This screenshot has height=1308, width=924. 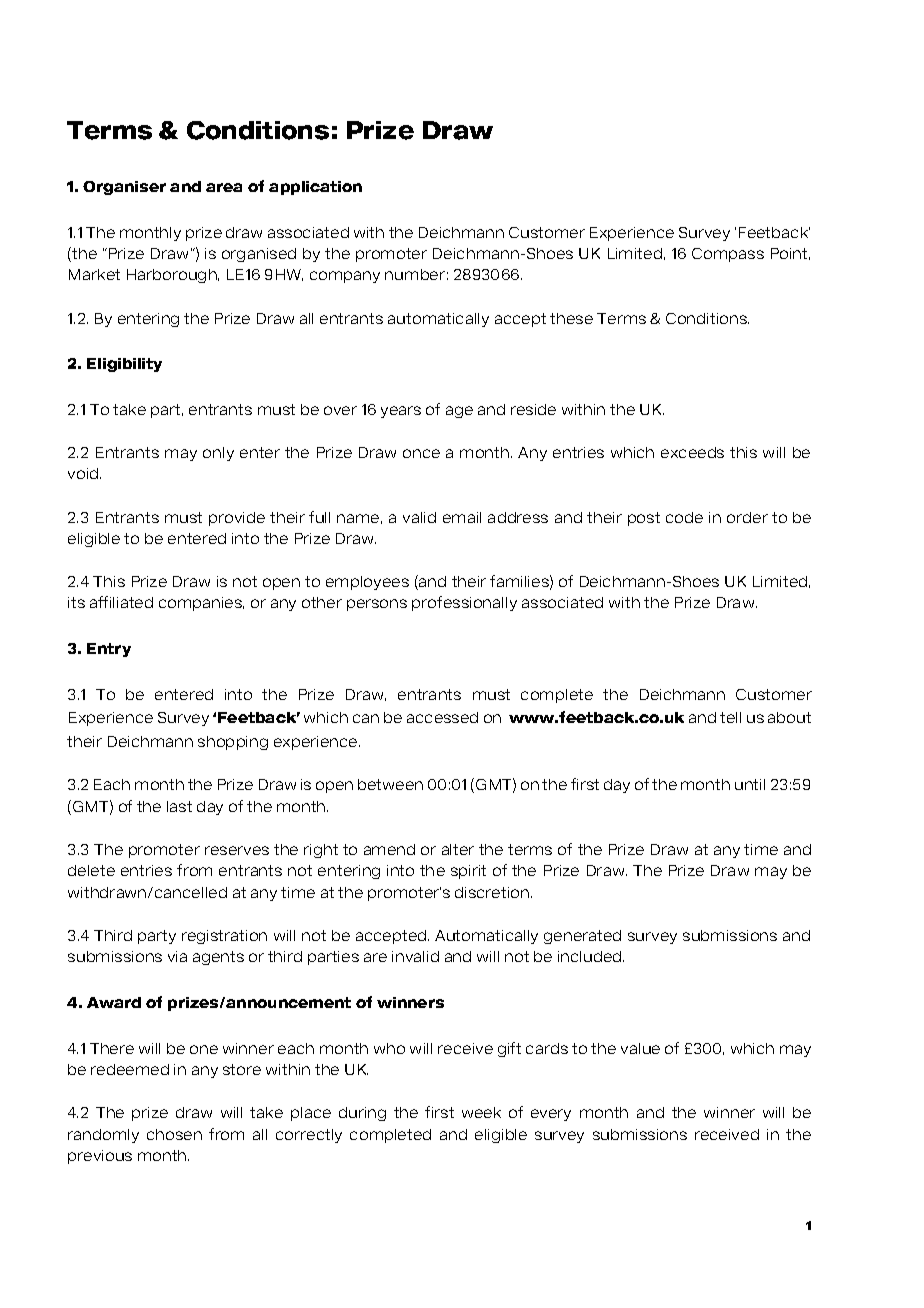 I want to click on week, so click(x=481, y=1112).
